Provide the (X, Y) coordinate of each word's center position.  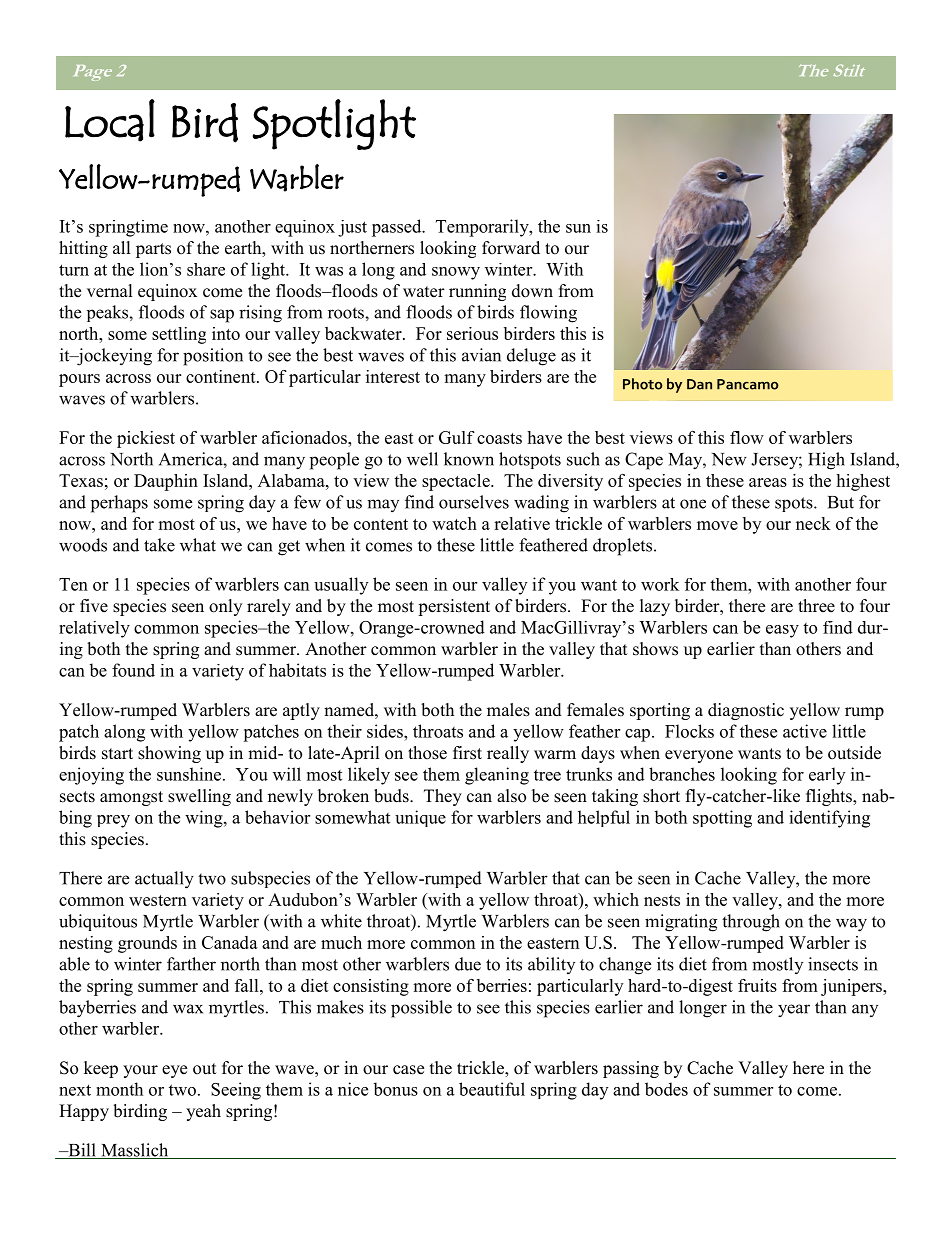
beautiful (492, 1089)
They (443, 797)
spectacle (457, 482)
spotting (722, 819)
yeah (203, 1112)
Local (110, 120)
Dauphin (166, 482)
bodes (666, 1089)
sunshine (190, 774)
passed (398, 228)
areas (768, 482)
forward (511, 248)
